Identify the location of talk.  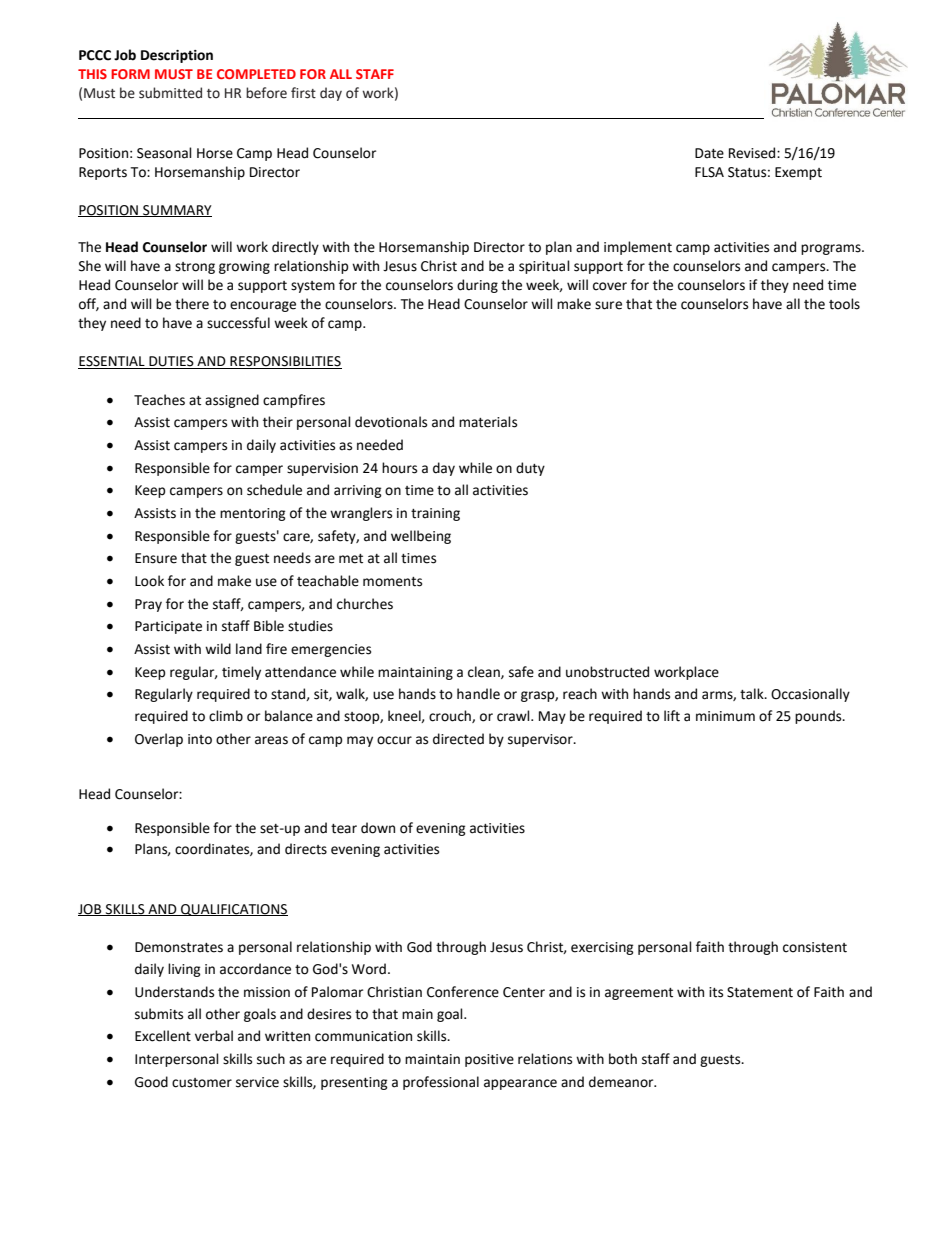
(753, 694).
